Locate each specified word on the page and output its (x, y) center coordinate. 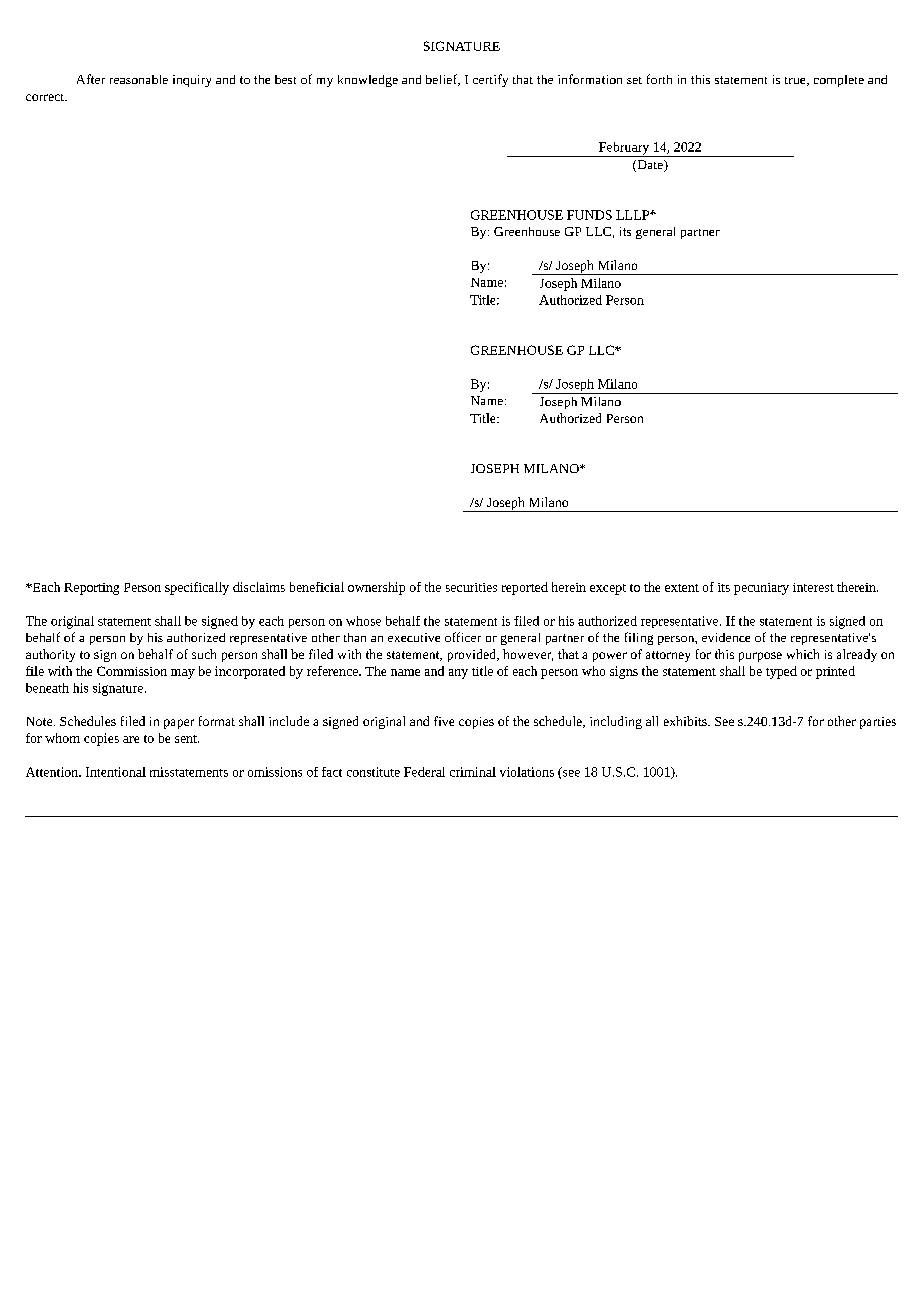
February (624, 149)
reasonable (139, 79)
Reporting (91, 589)
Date (650, 166)
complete (839, 81)
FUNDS (589, 215)
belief (443, 80)
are (131, 739)
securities (471, 587)
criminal (473, 772)
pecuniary (761, 589)
